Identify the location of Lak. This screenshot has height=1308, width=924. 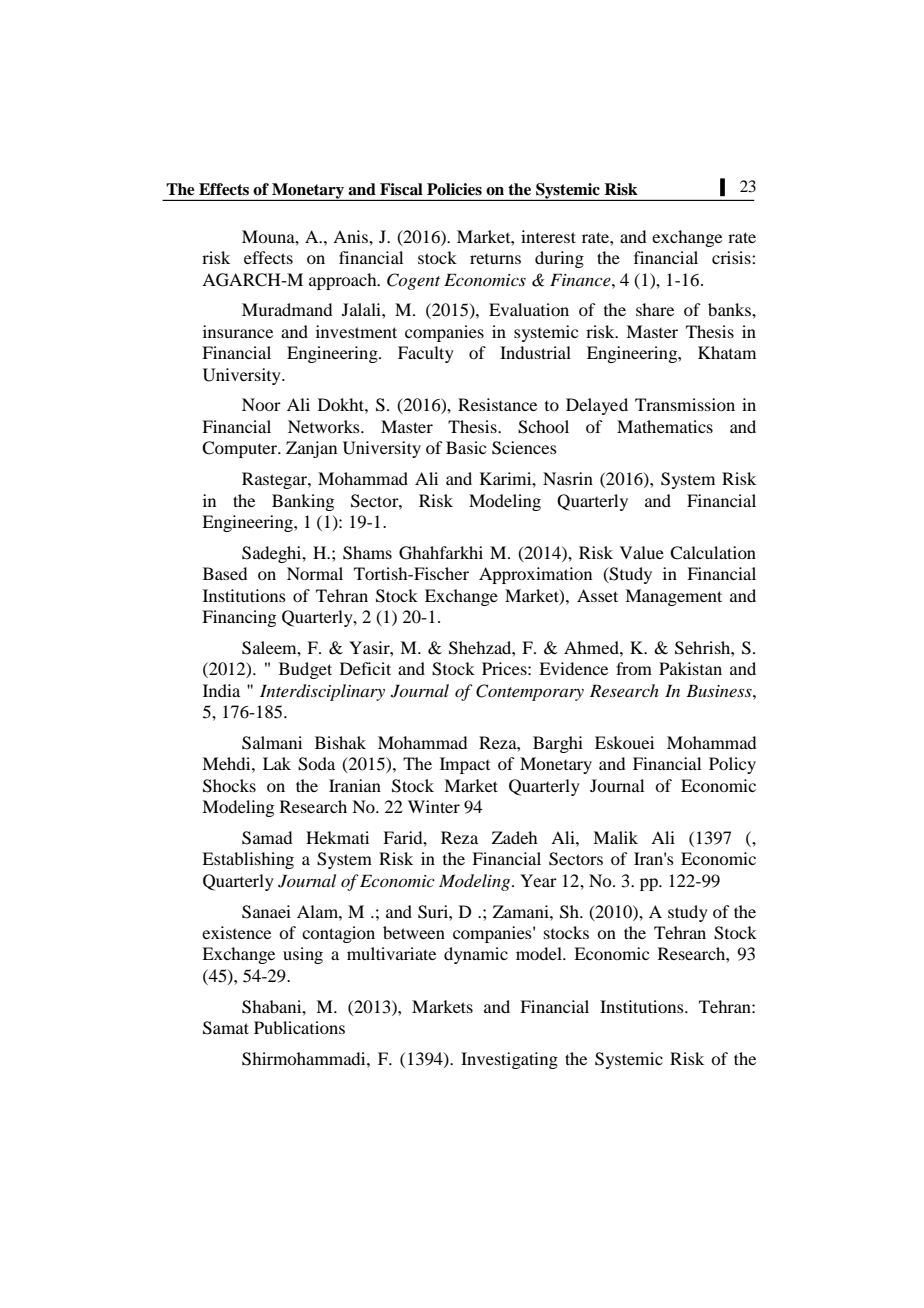
(277, 763).
